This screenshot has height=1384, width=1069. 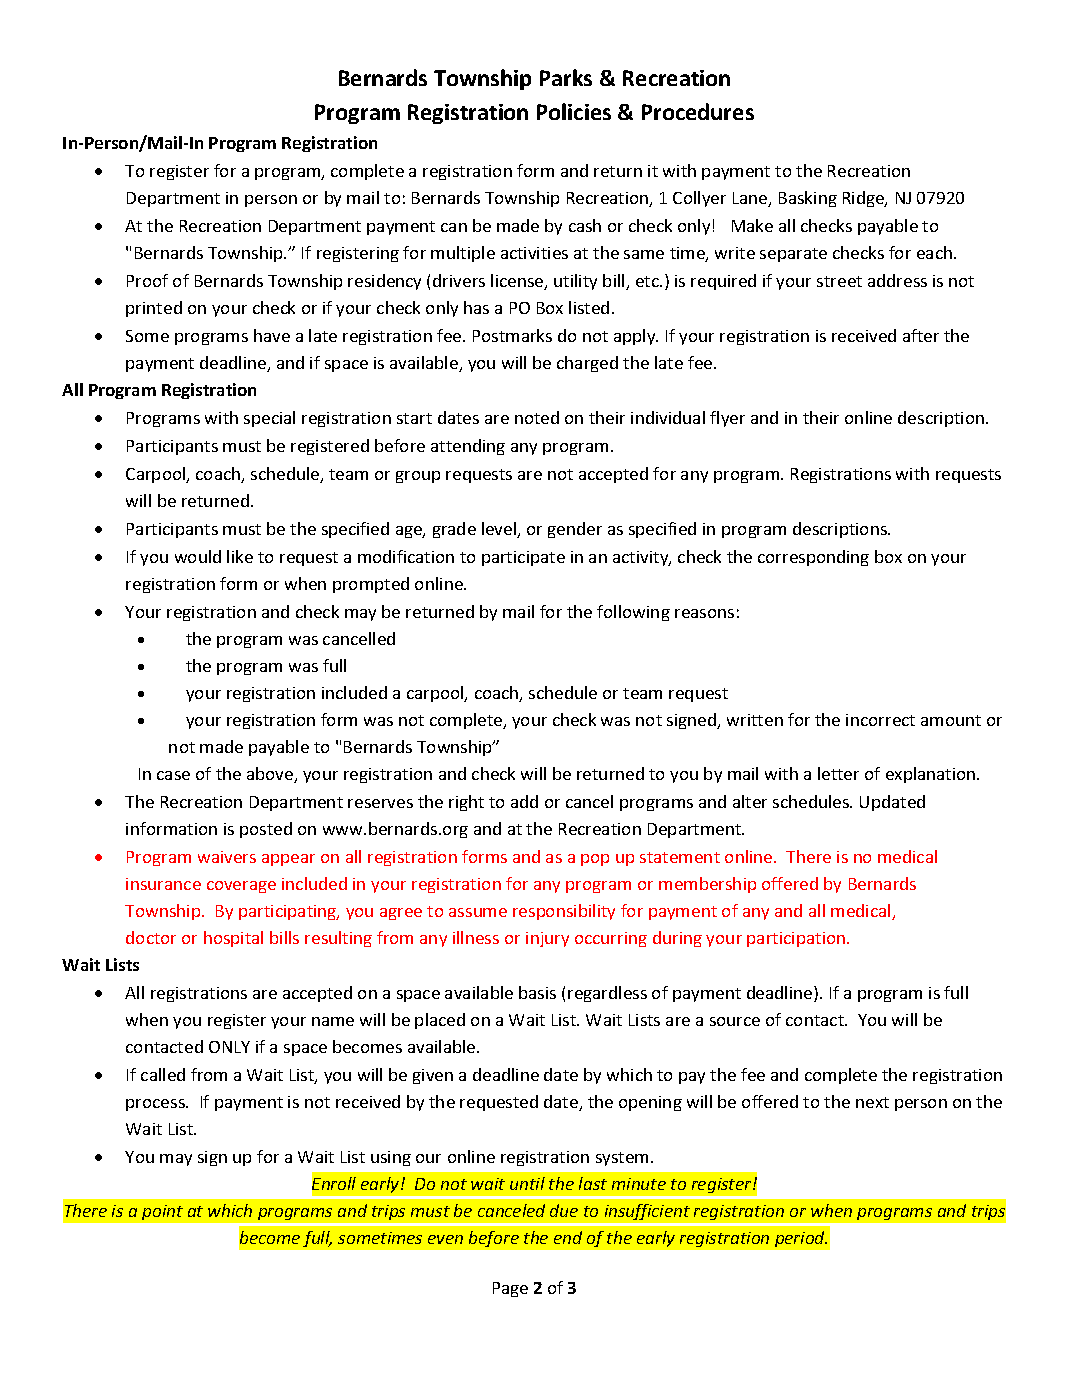 What do you see at coordinates (147, 280) in the screenshot?
I see `Proof` at bounding box center [147, 280].
